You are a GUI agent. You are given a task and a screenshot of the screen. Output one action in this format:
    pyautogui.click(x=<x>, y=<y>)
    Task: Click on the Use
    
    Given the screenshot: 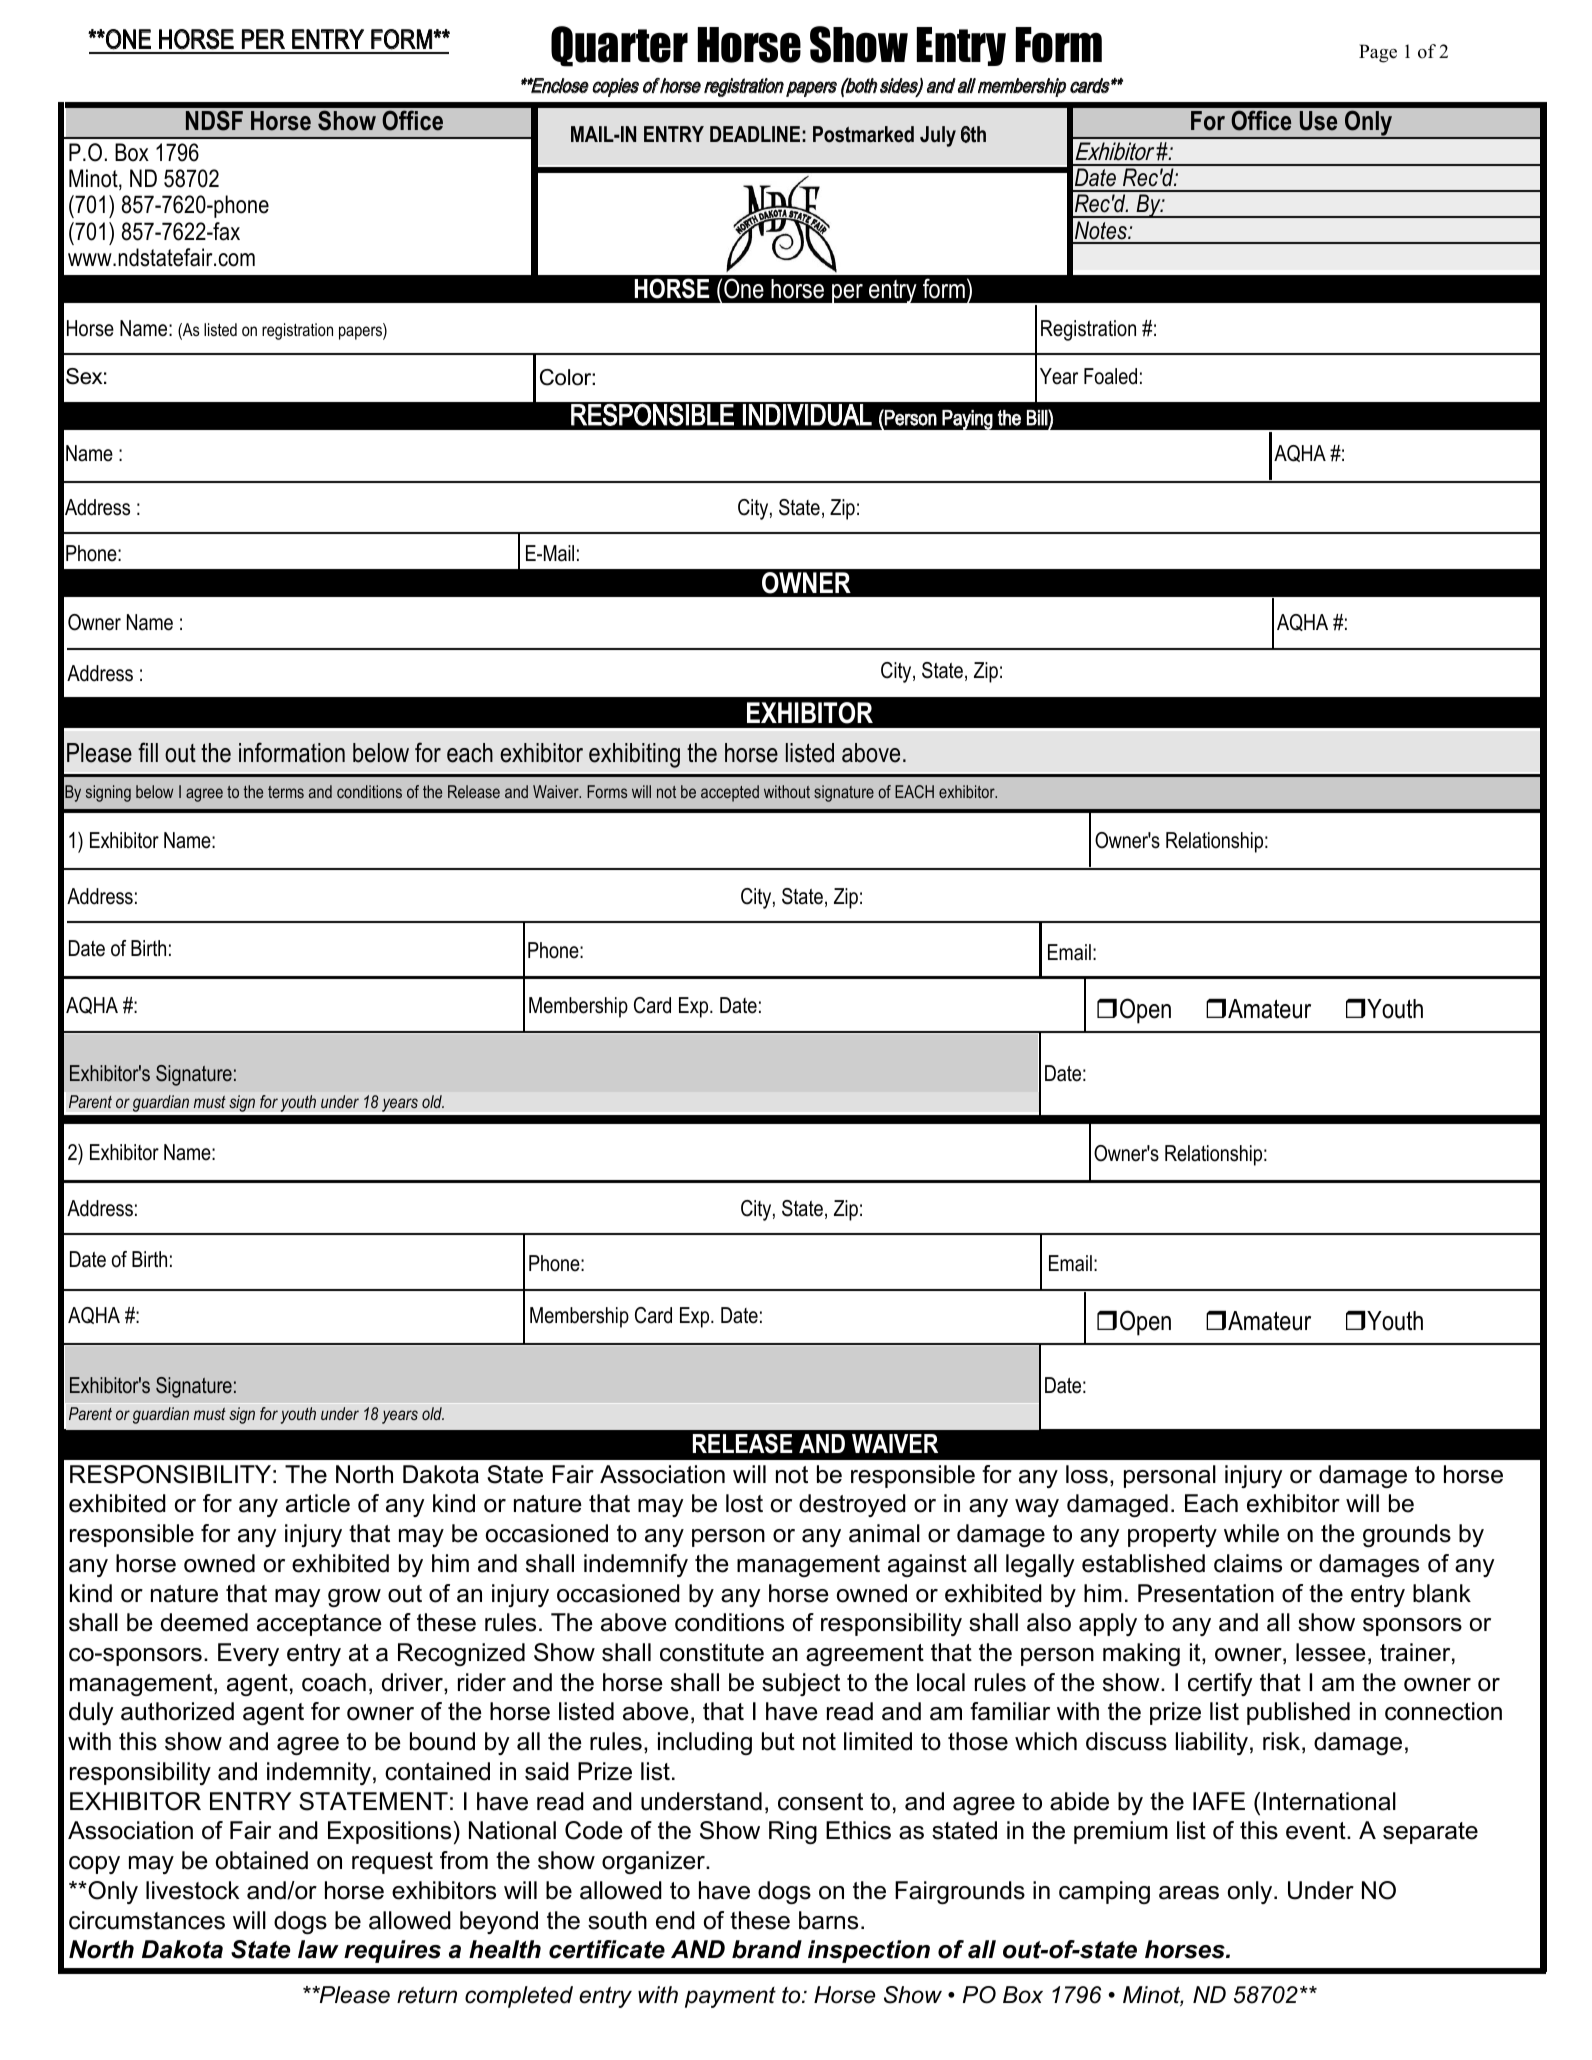 What is the action you would take?
    pyautogui.click(x=1318, y=121)
